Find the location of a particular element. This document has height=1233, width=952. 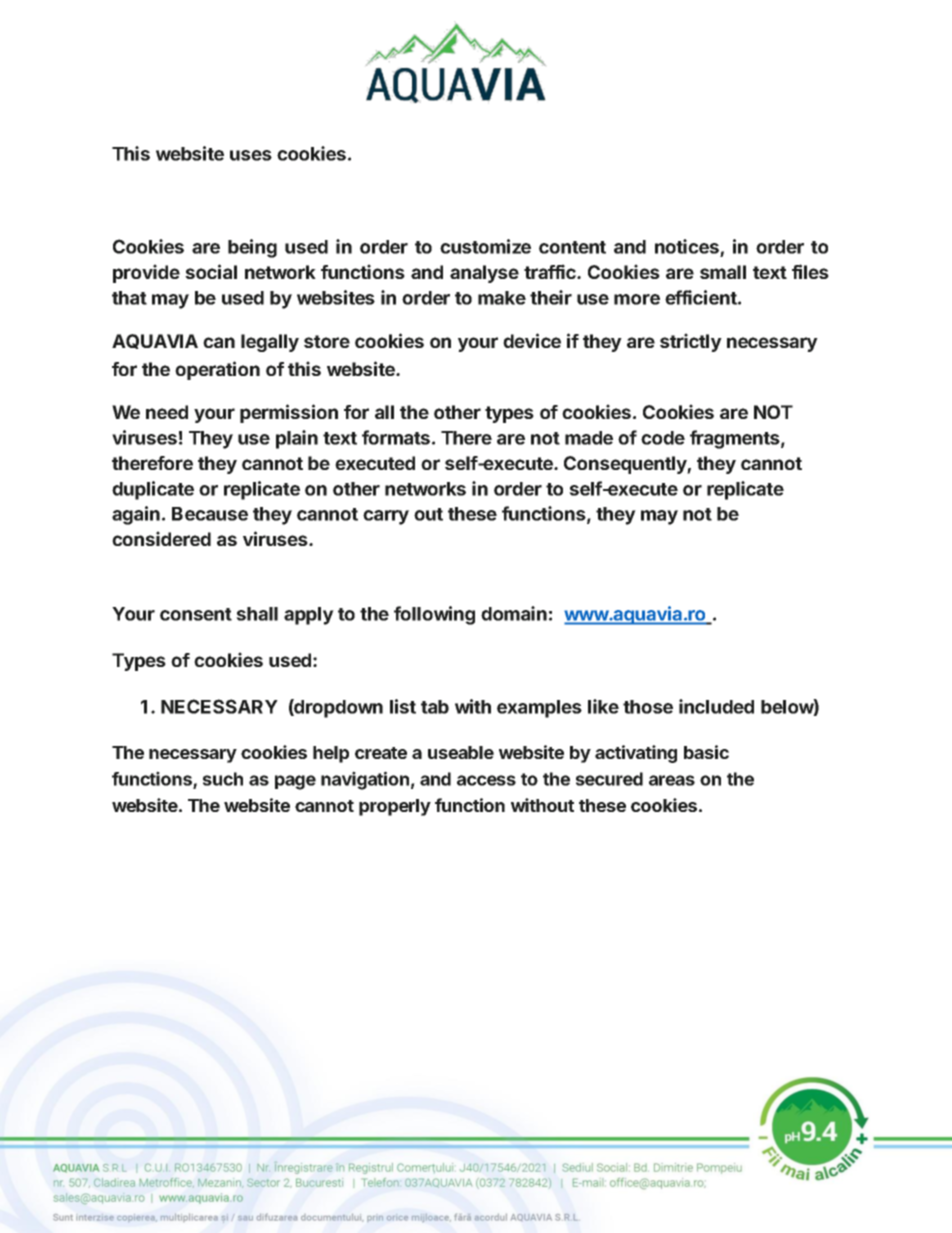

need is located at coordinates (167, 412).
